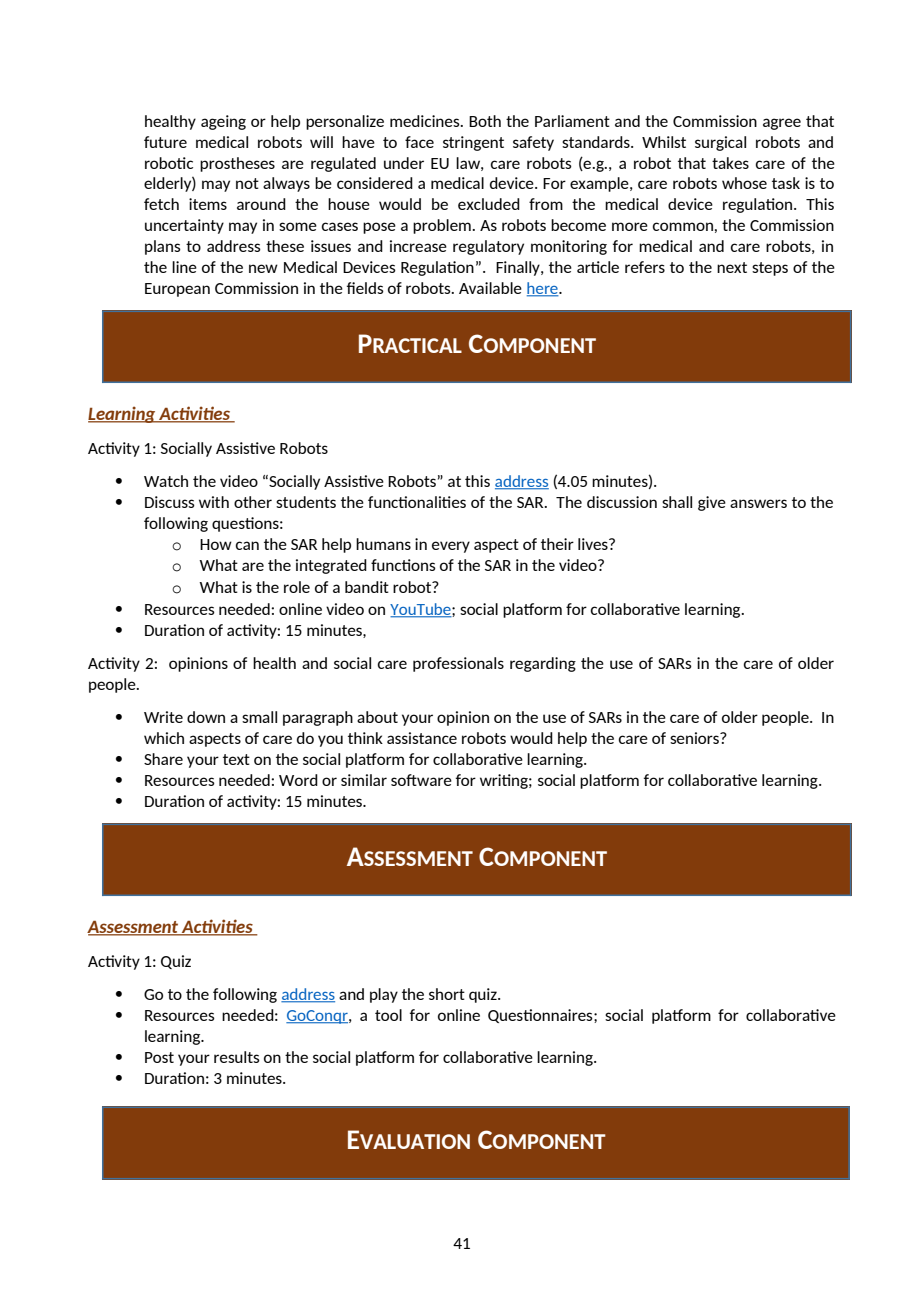  I want to click on regarding, so click(543, 664).
